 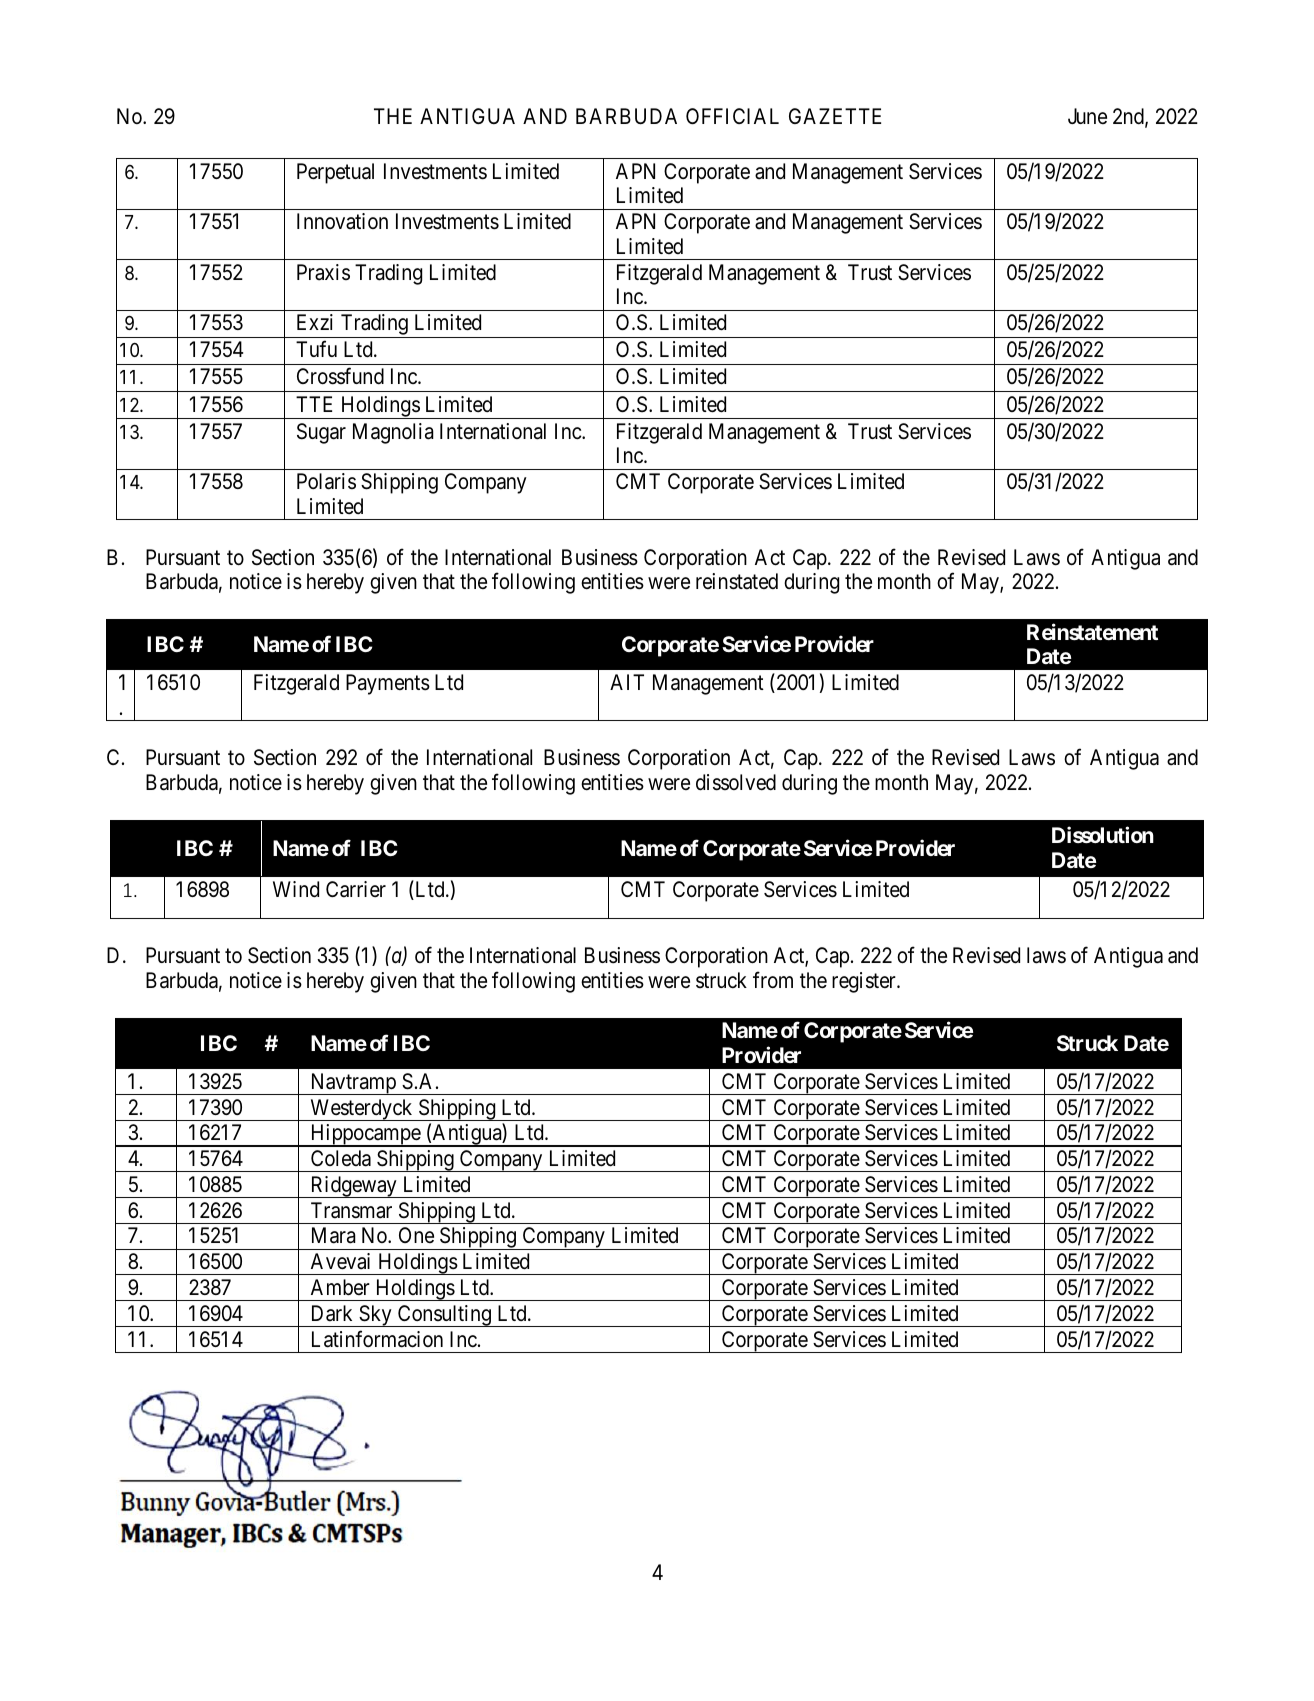 I want to click on June, so click(x=1087, y=116).
